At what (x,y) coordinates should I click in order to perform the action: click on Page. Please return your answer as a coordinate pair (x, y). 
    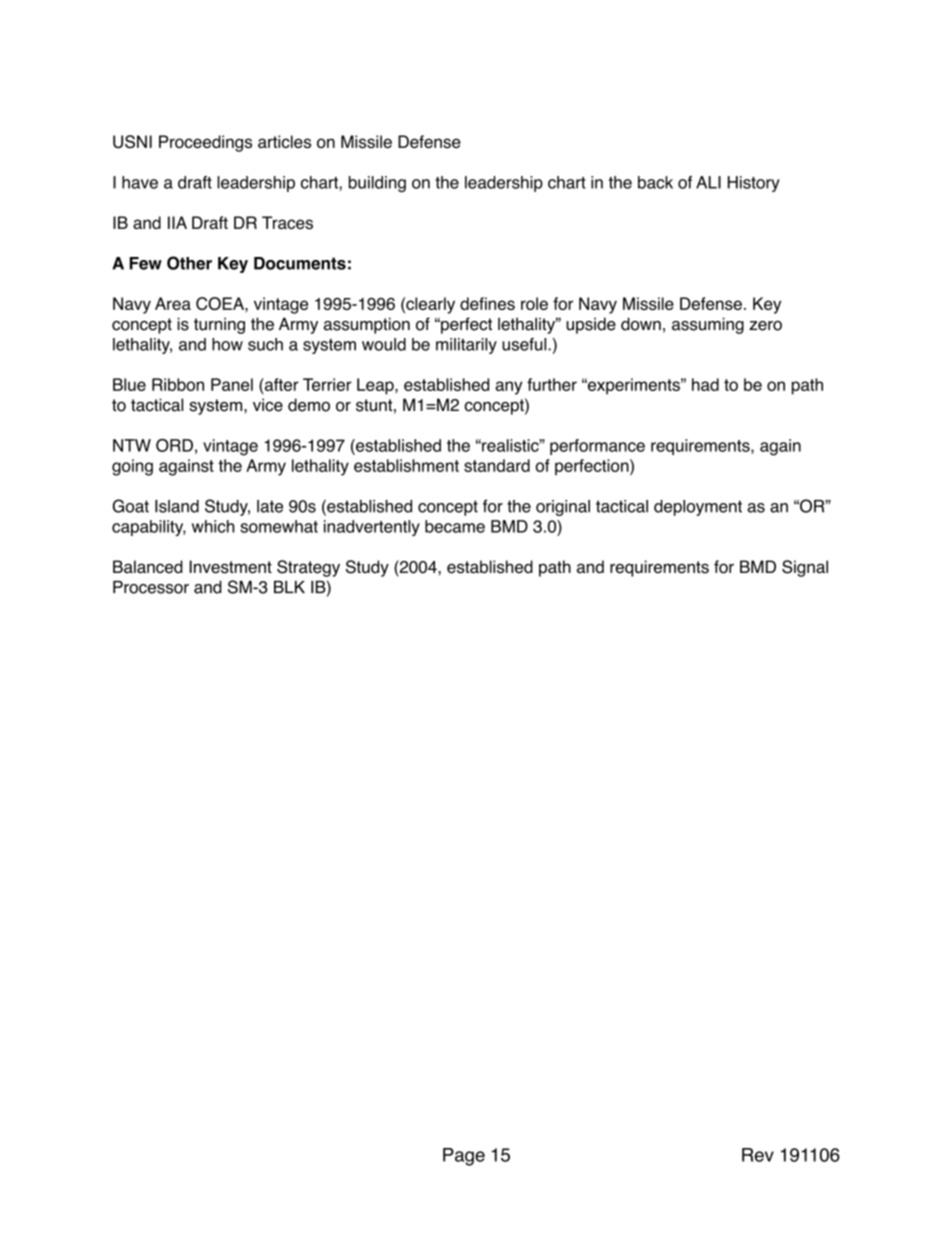
    Looking at the image, I should click on (464, 1157).
